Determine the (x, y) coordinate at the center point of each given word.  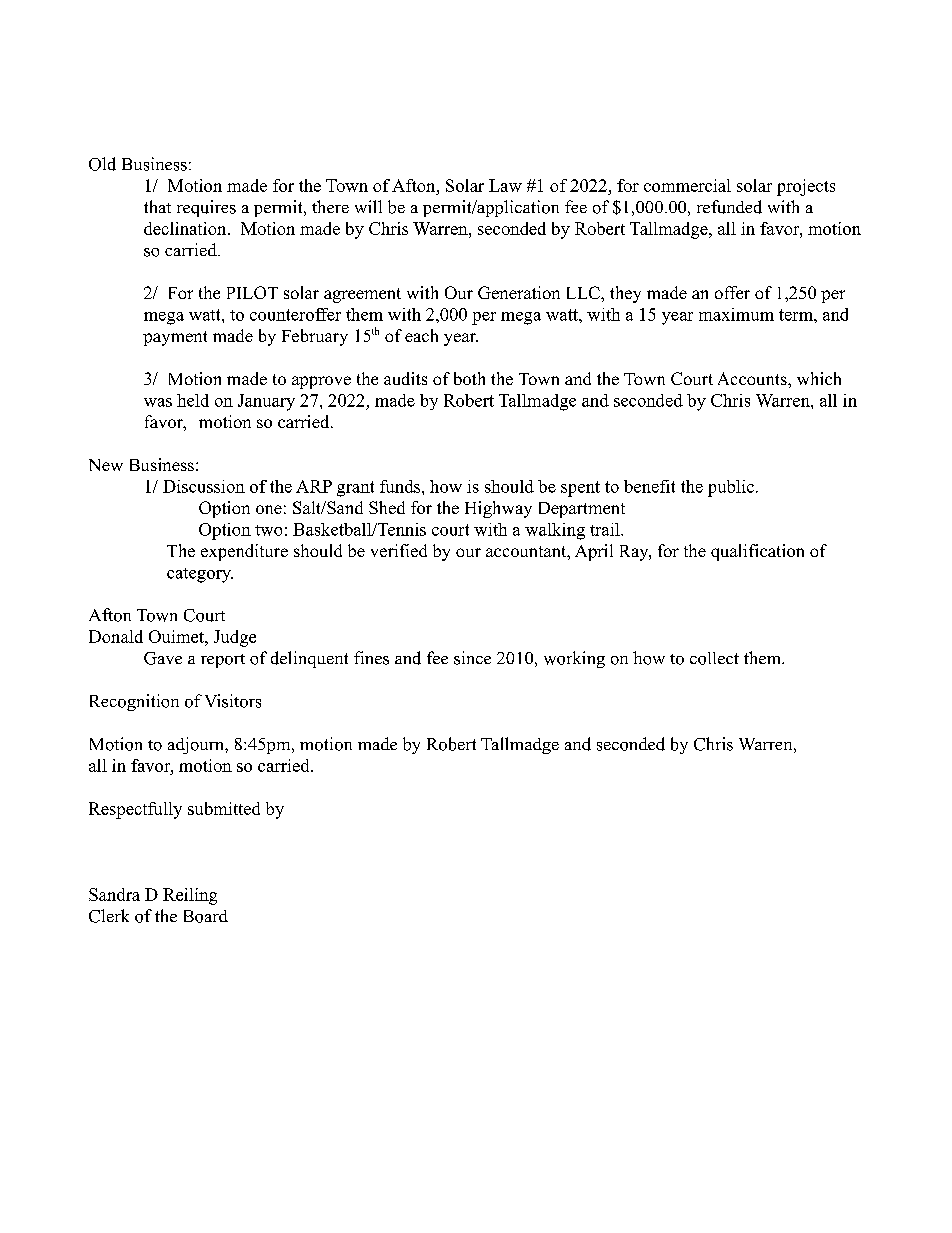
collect (714, 658)
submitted (224, 808)
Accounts (753, 378)
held (193, 400)
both (469, 378)
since (472, 658)
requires (206, 208)
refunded (729, 207)
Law (505, 185)
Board (206, 916)
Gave (163, 658)
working (574, 659)
